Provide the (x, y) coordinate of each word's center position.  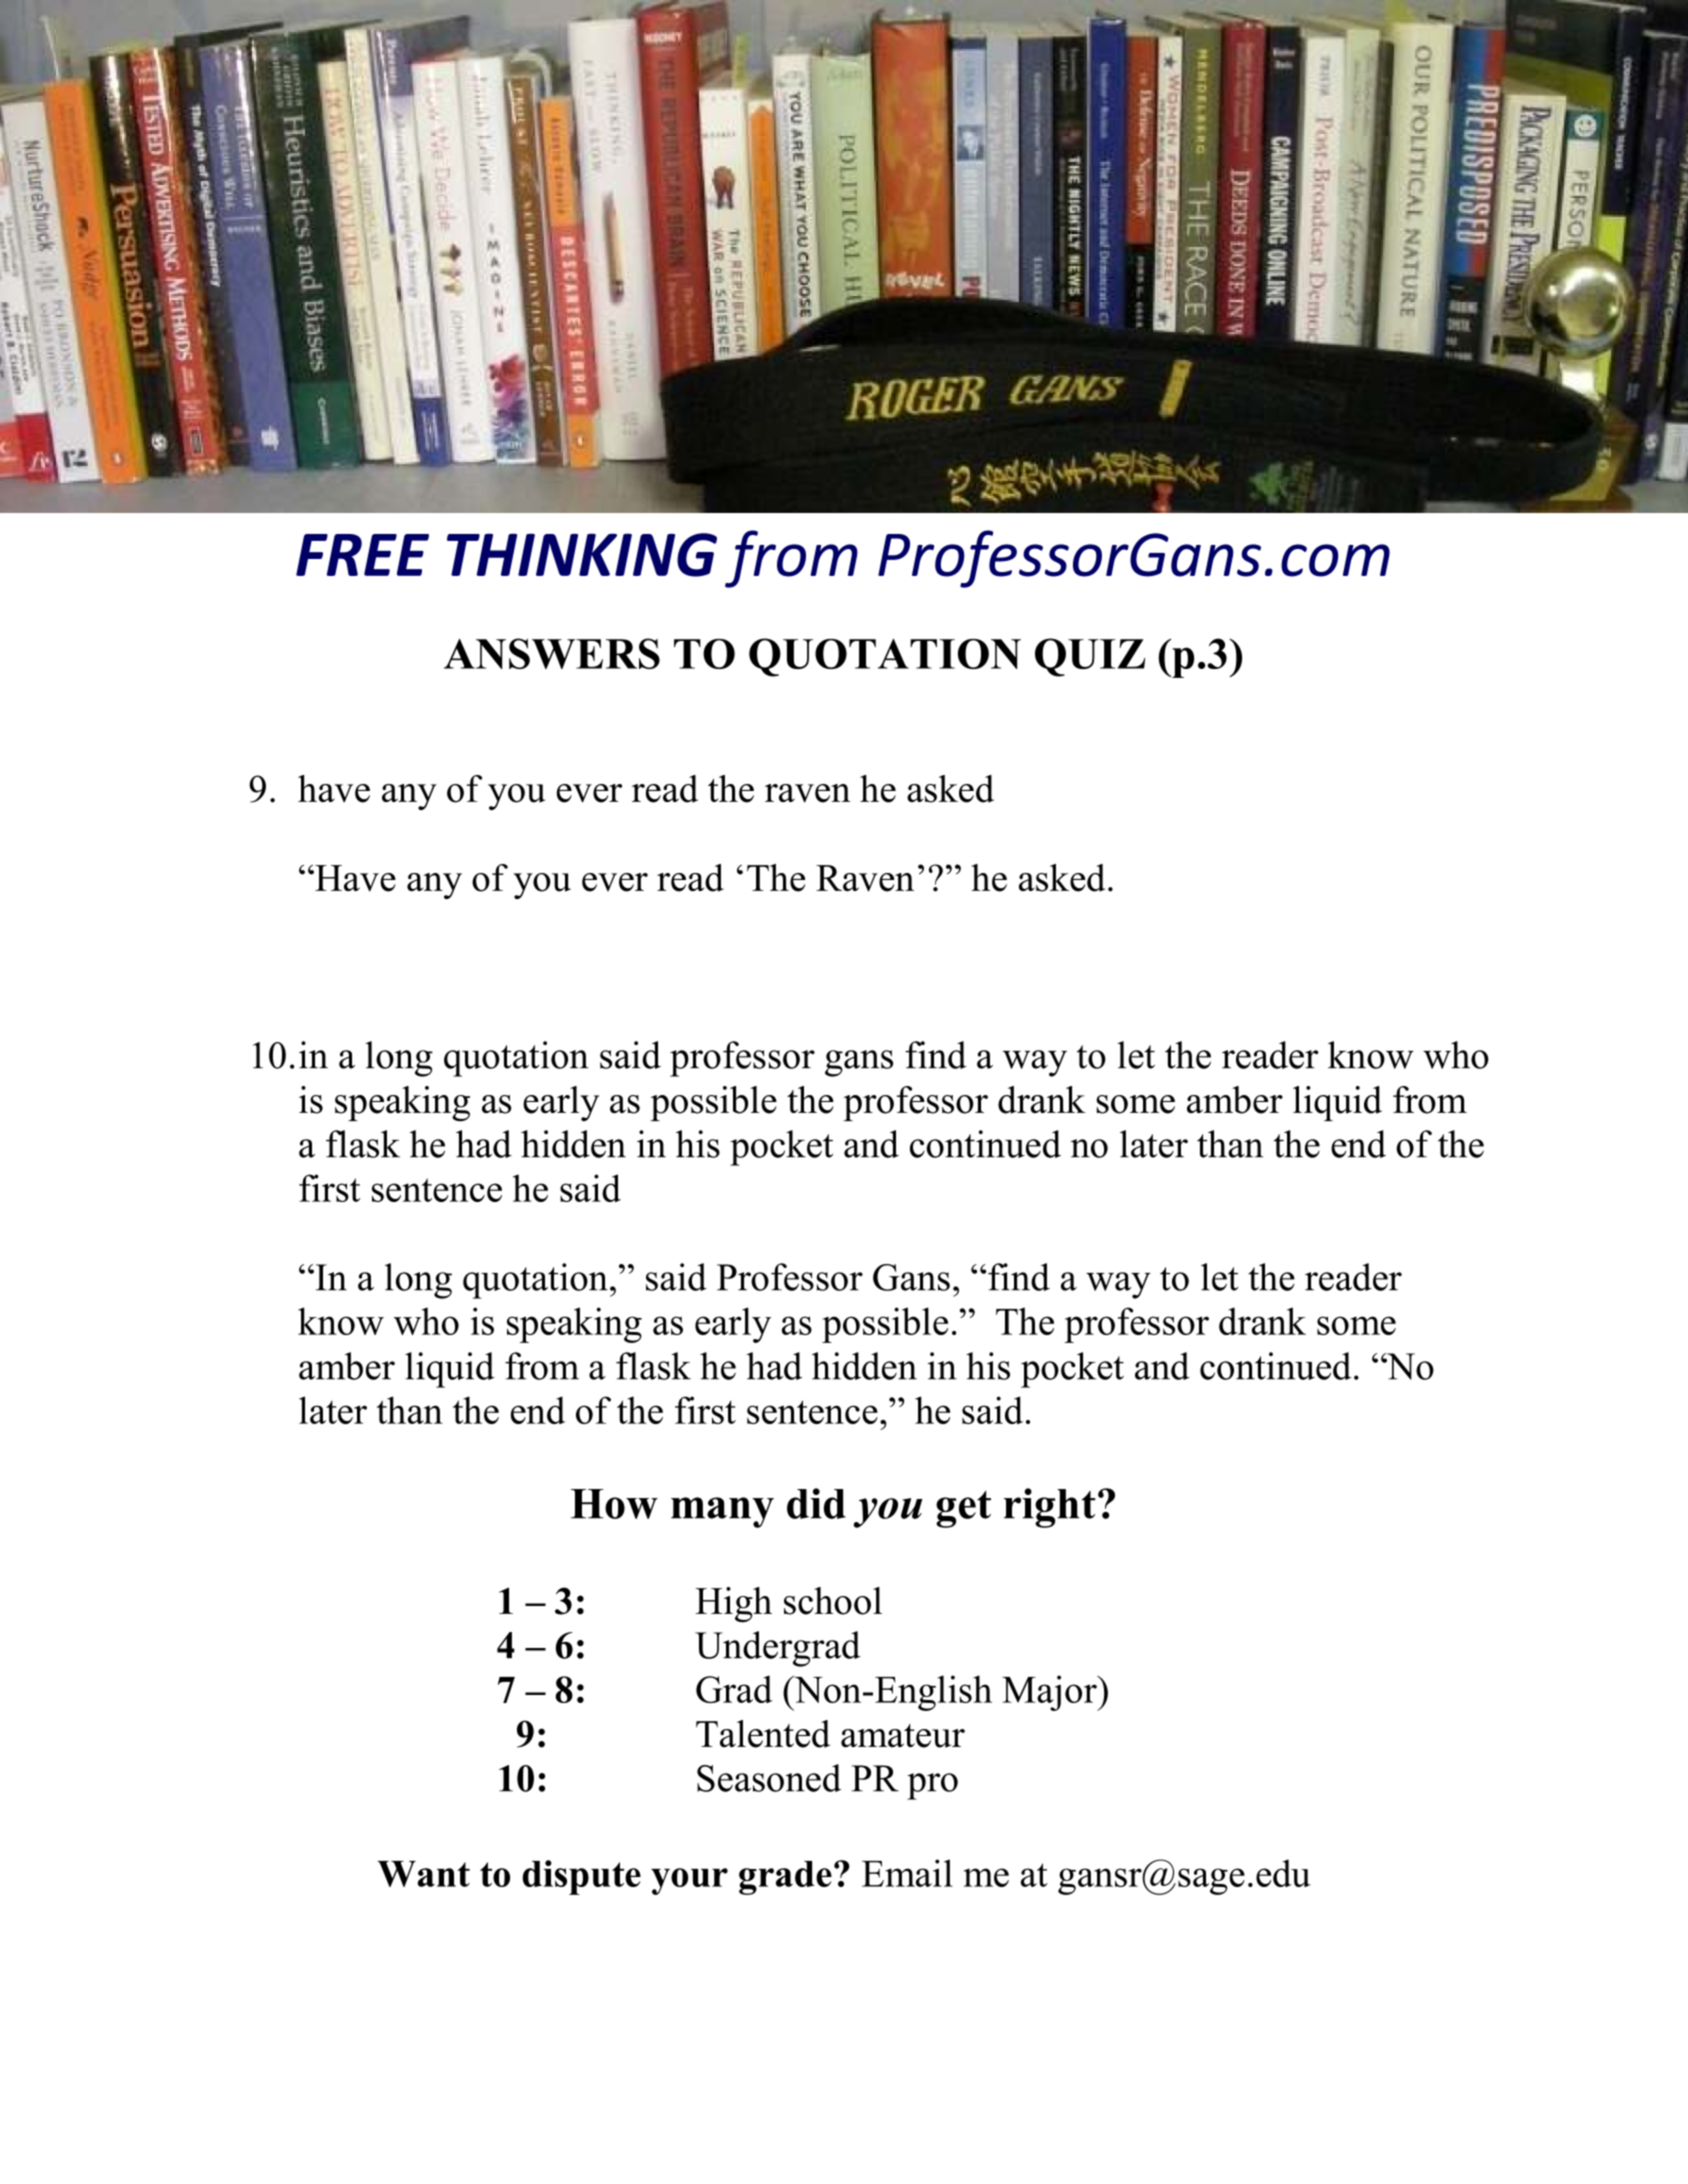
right (1050, 1508)
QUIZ (1090, 657)
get (963, 1509)
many (722, 1512)
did (816, 1503)
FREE (362, 555)
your (689, 1881)
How (614, 1504)
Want (423, 1874)
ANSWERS (552, 653)
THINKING (582, 555)
